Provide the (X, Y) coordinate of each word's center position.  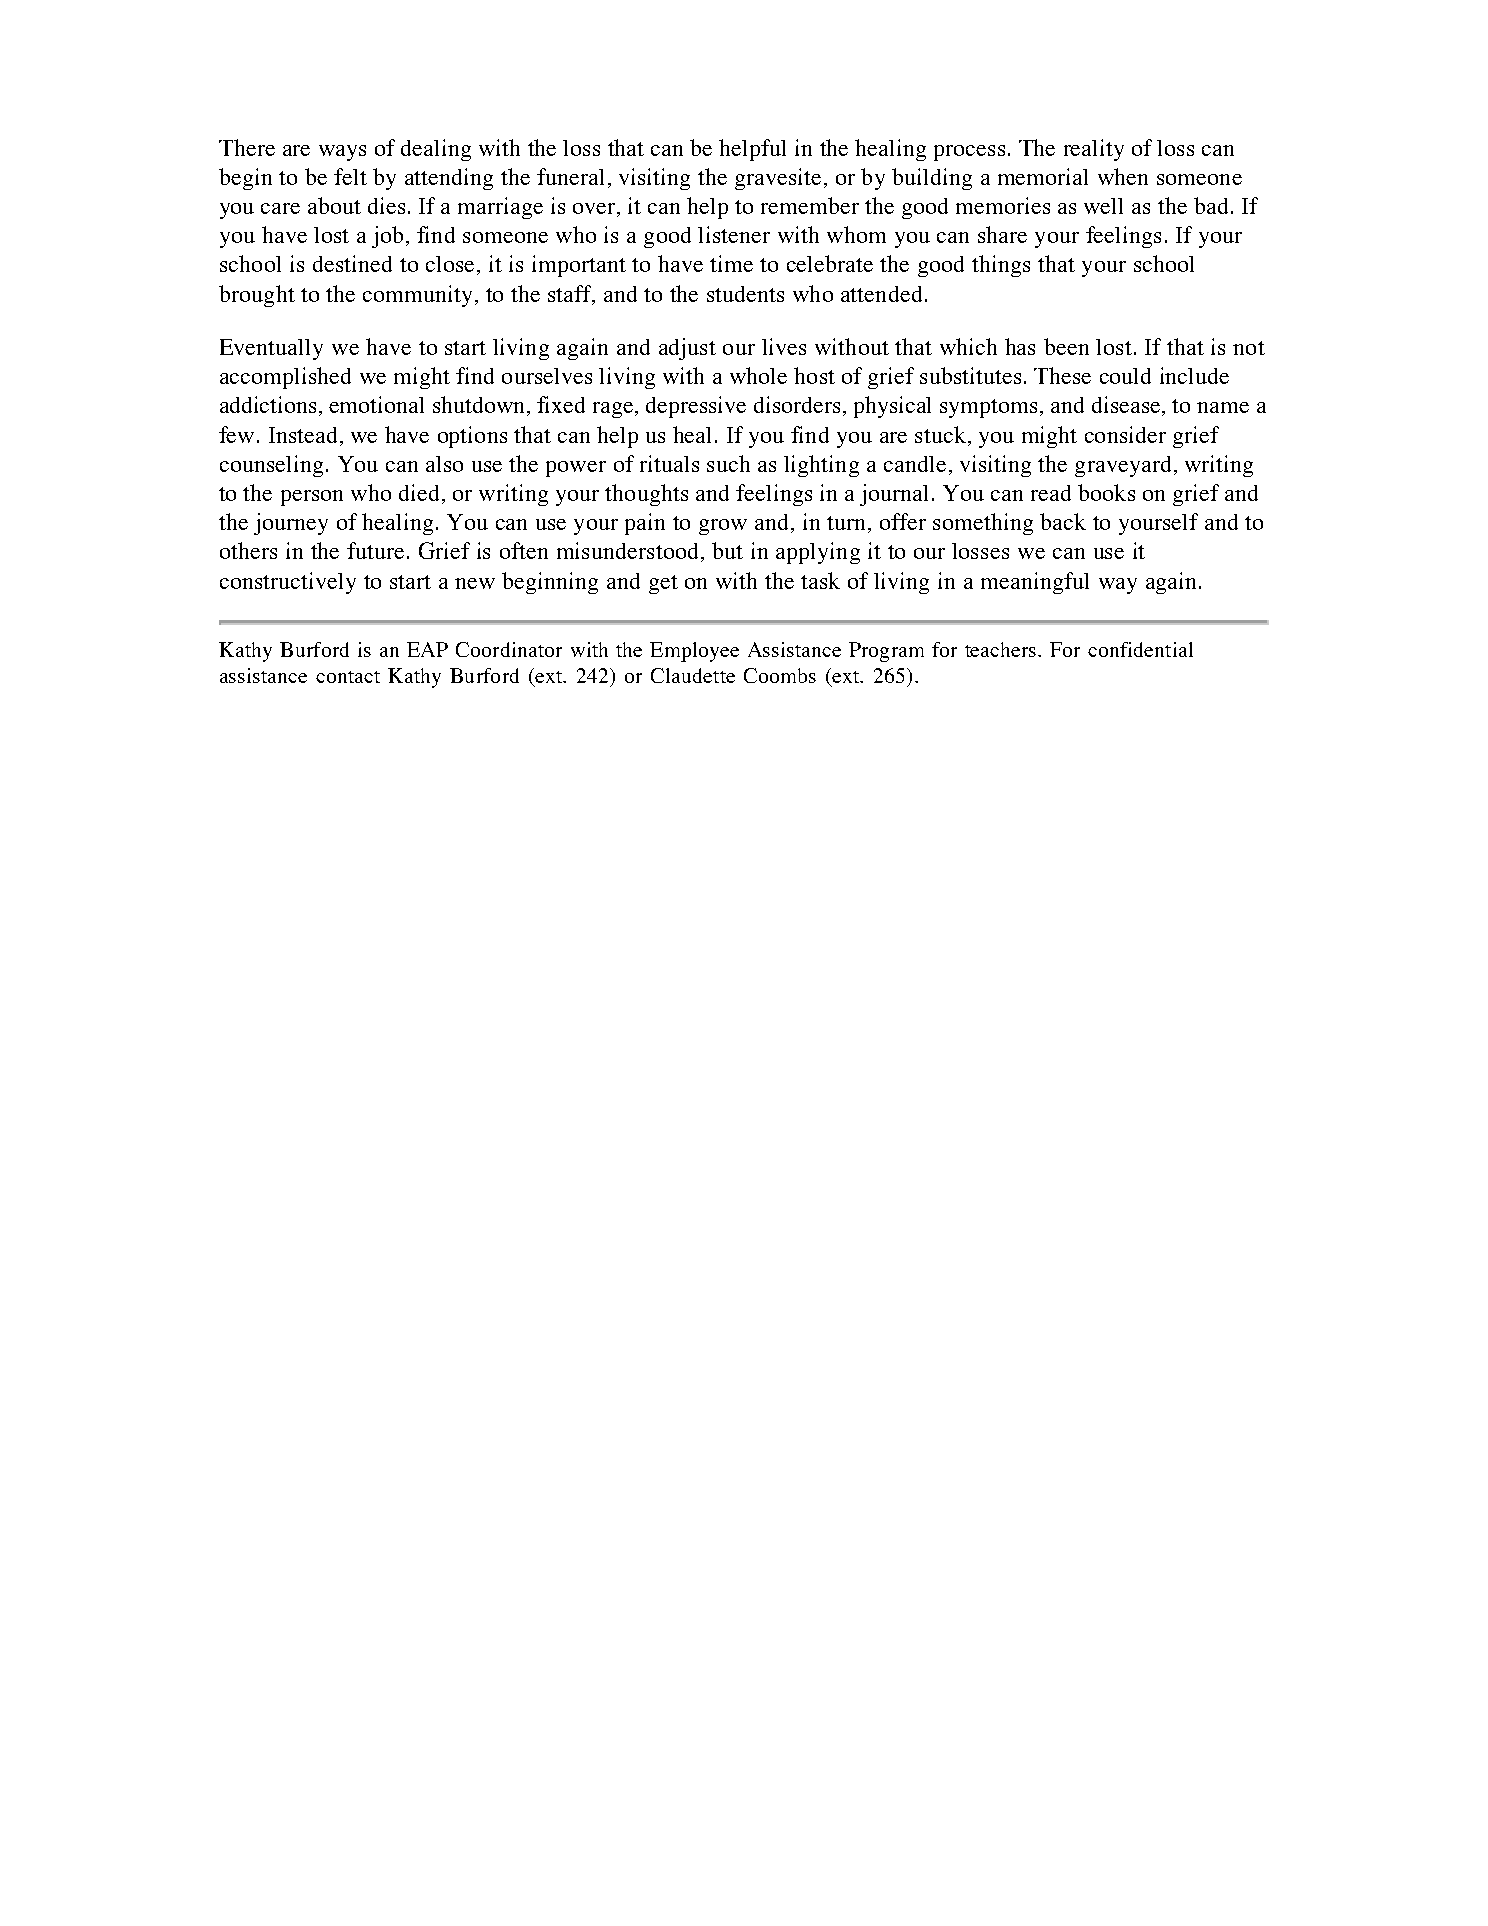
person (312, 498)
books (1106, 492)
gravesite (778, 179)
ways (342, 153)
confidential (1140, 649)
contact (348, 677)
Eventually (271, 349)
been (1066, 346)
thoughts (646, 495)
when (1123, 176)
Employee (694, 652)
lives (784, 346)
